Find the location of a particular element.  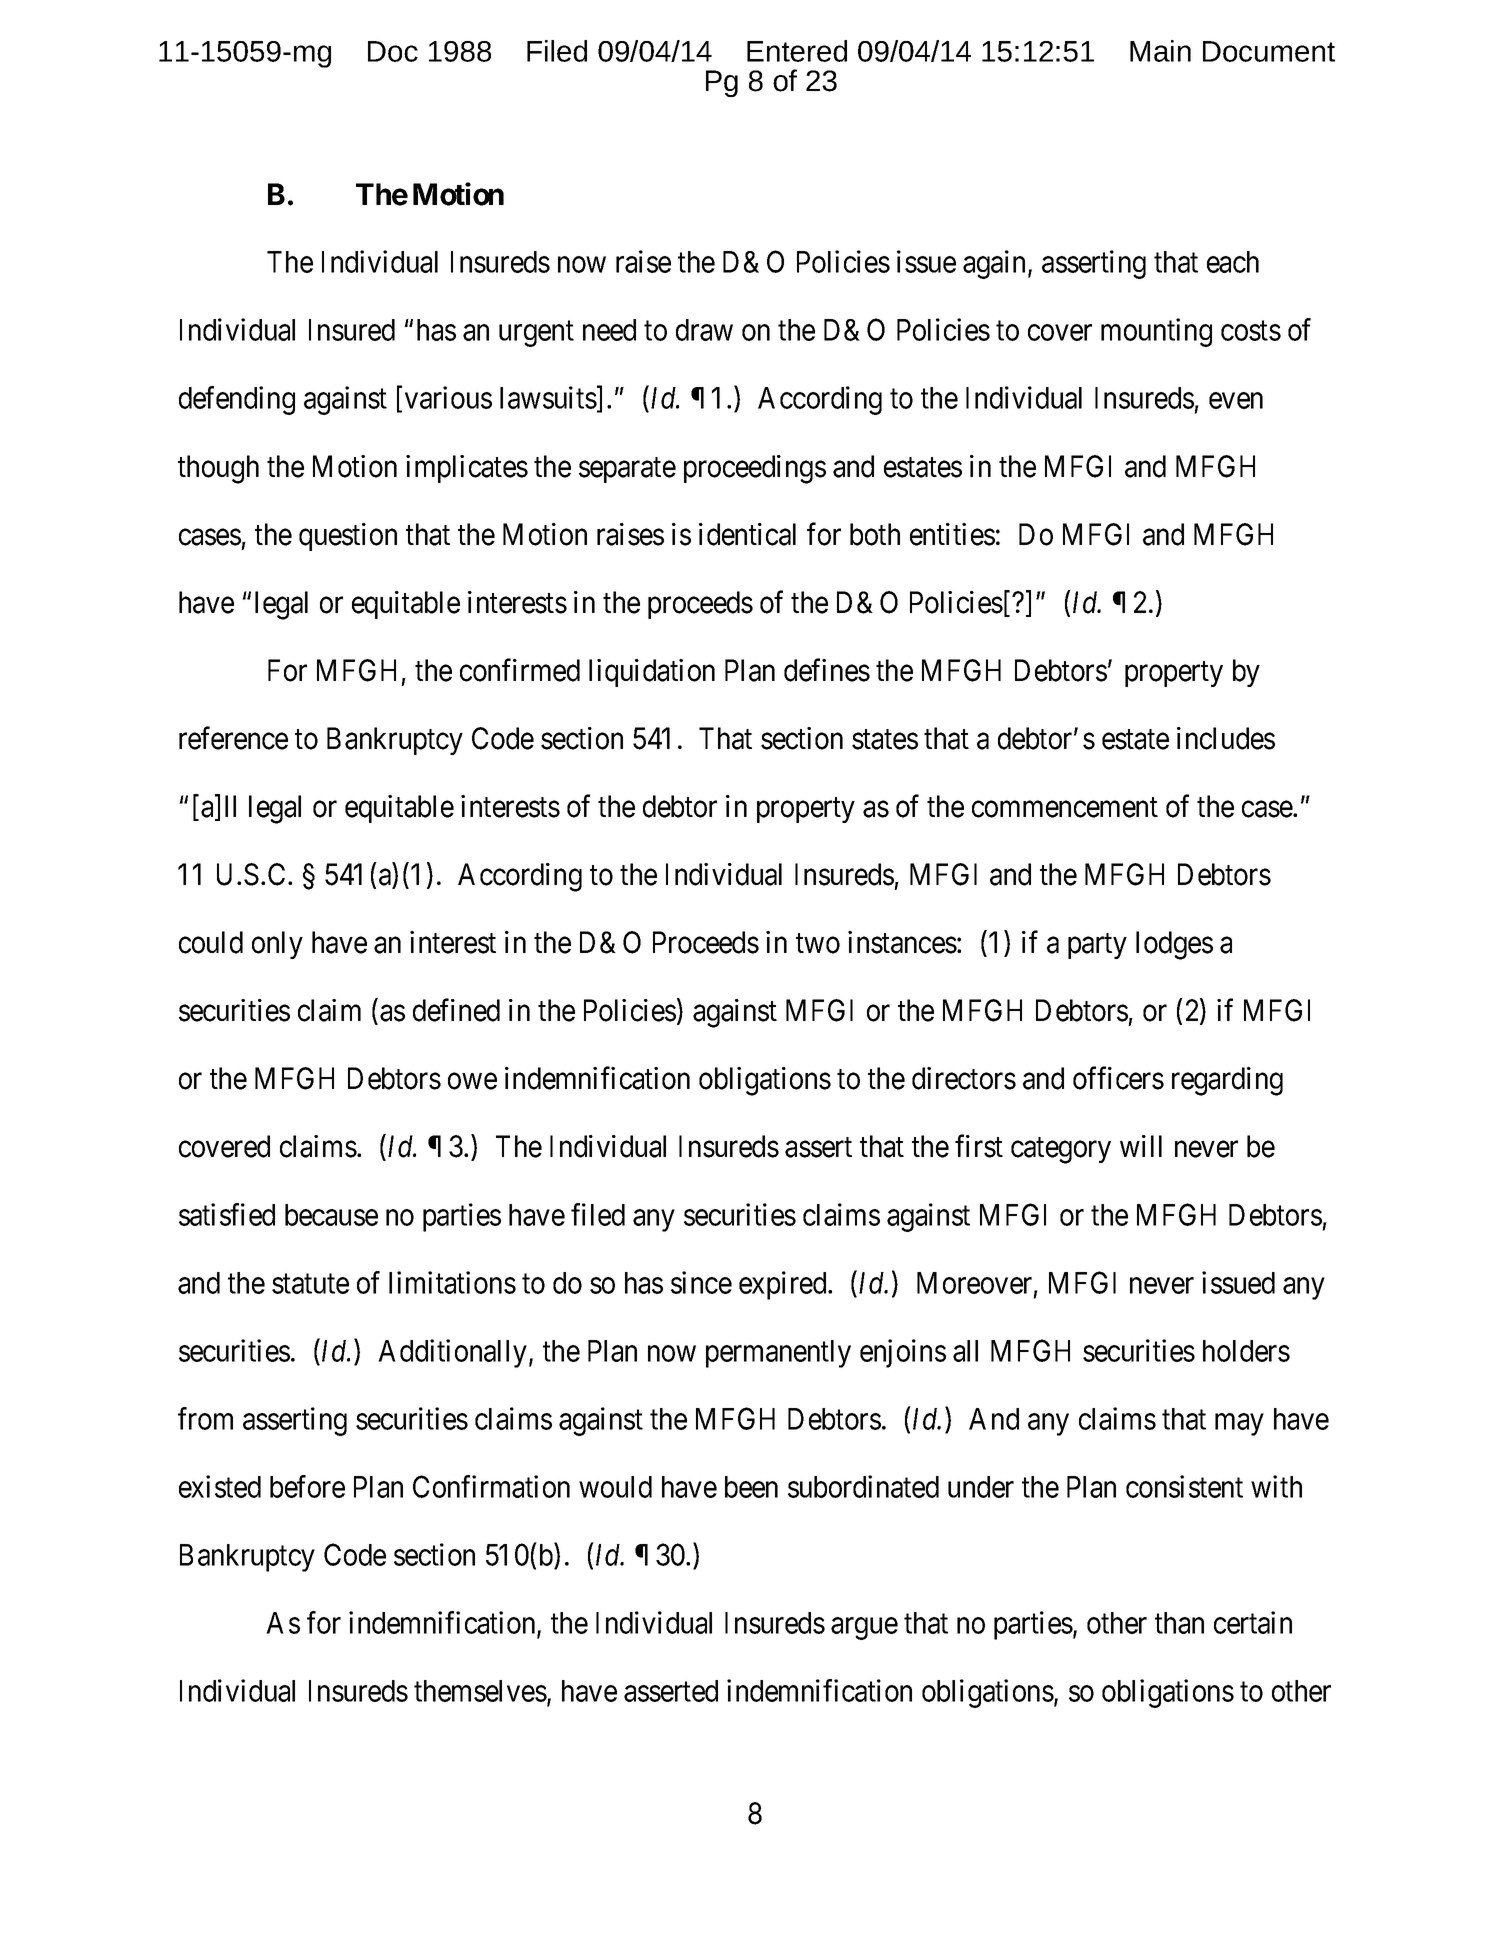

Main is located at coordinates (1160, 51).
